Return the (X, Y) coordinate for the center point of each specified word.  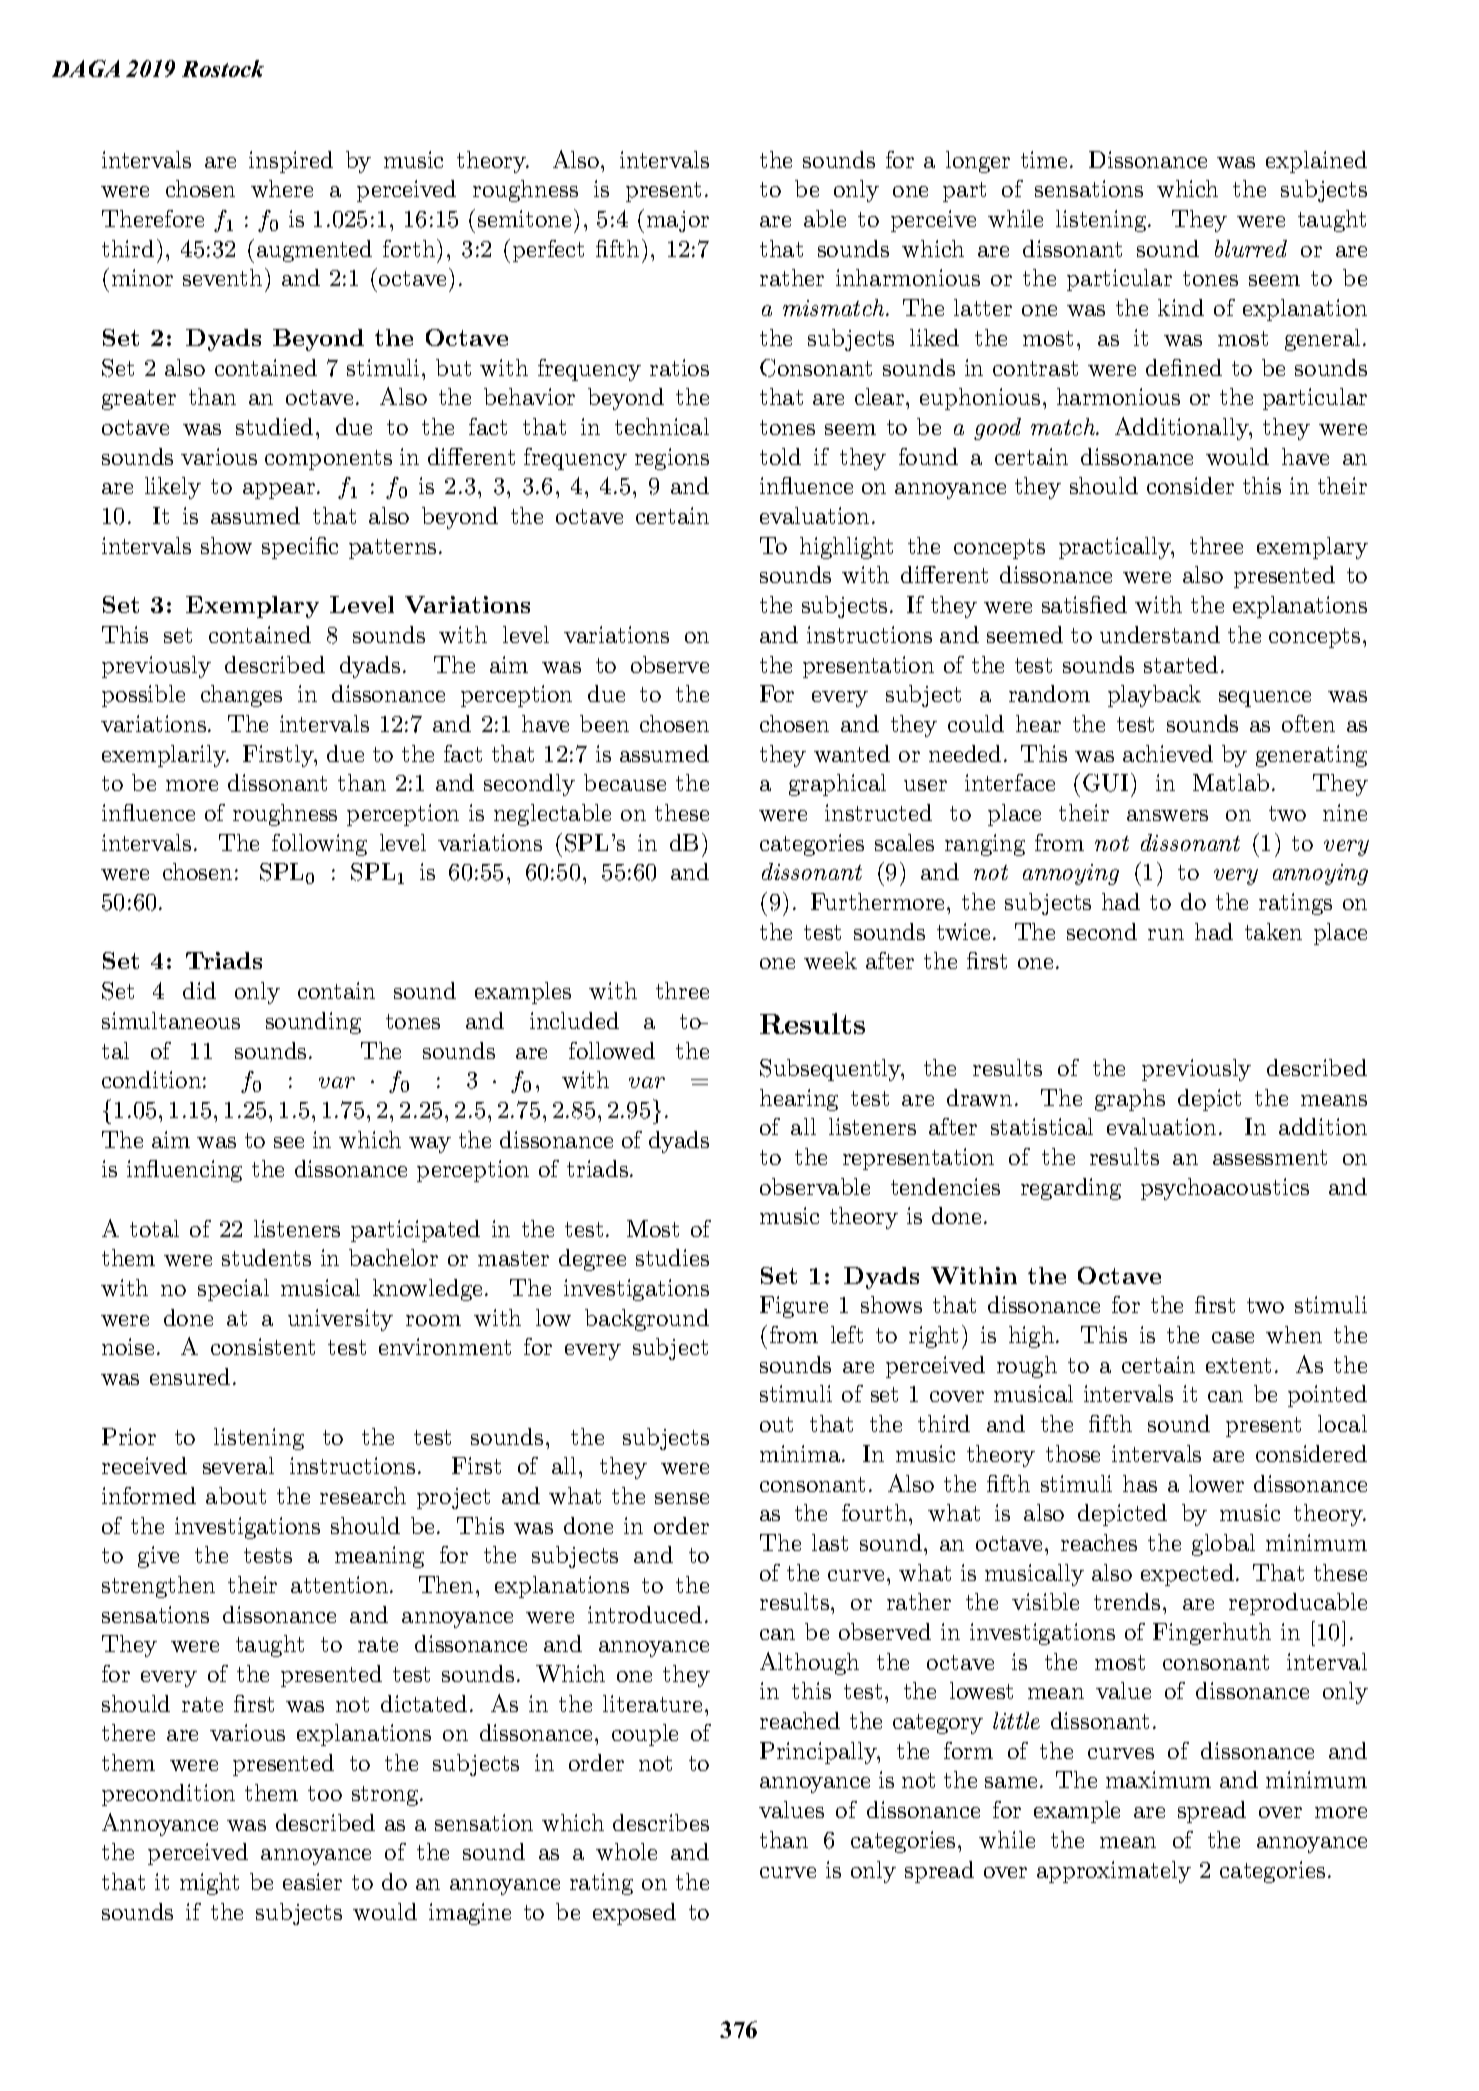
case (1233, 1337)
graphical (837, 785)
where (282, 188)
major (678, 221)
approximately (1114, 1872)
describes (661, 1822)
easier (312, 1881)
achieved (1168, 753)
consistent (263, 1346)
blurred (1251, 248)
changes (241, 696)
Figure (794, 1307)
